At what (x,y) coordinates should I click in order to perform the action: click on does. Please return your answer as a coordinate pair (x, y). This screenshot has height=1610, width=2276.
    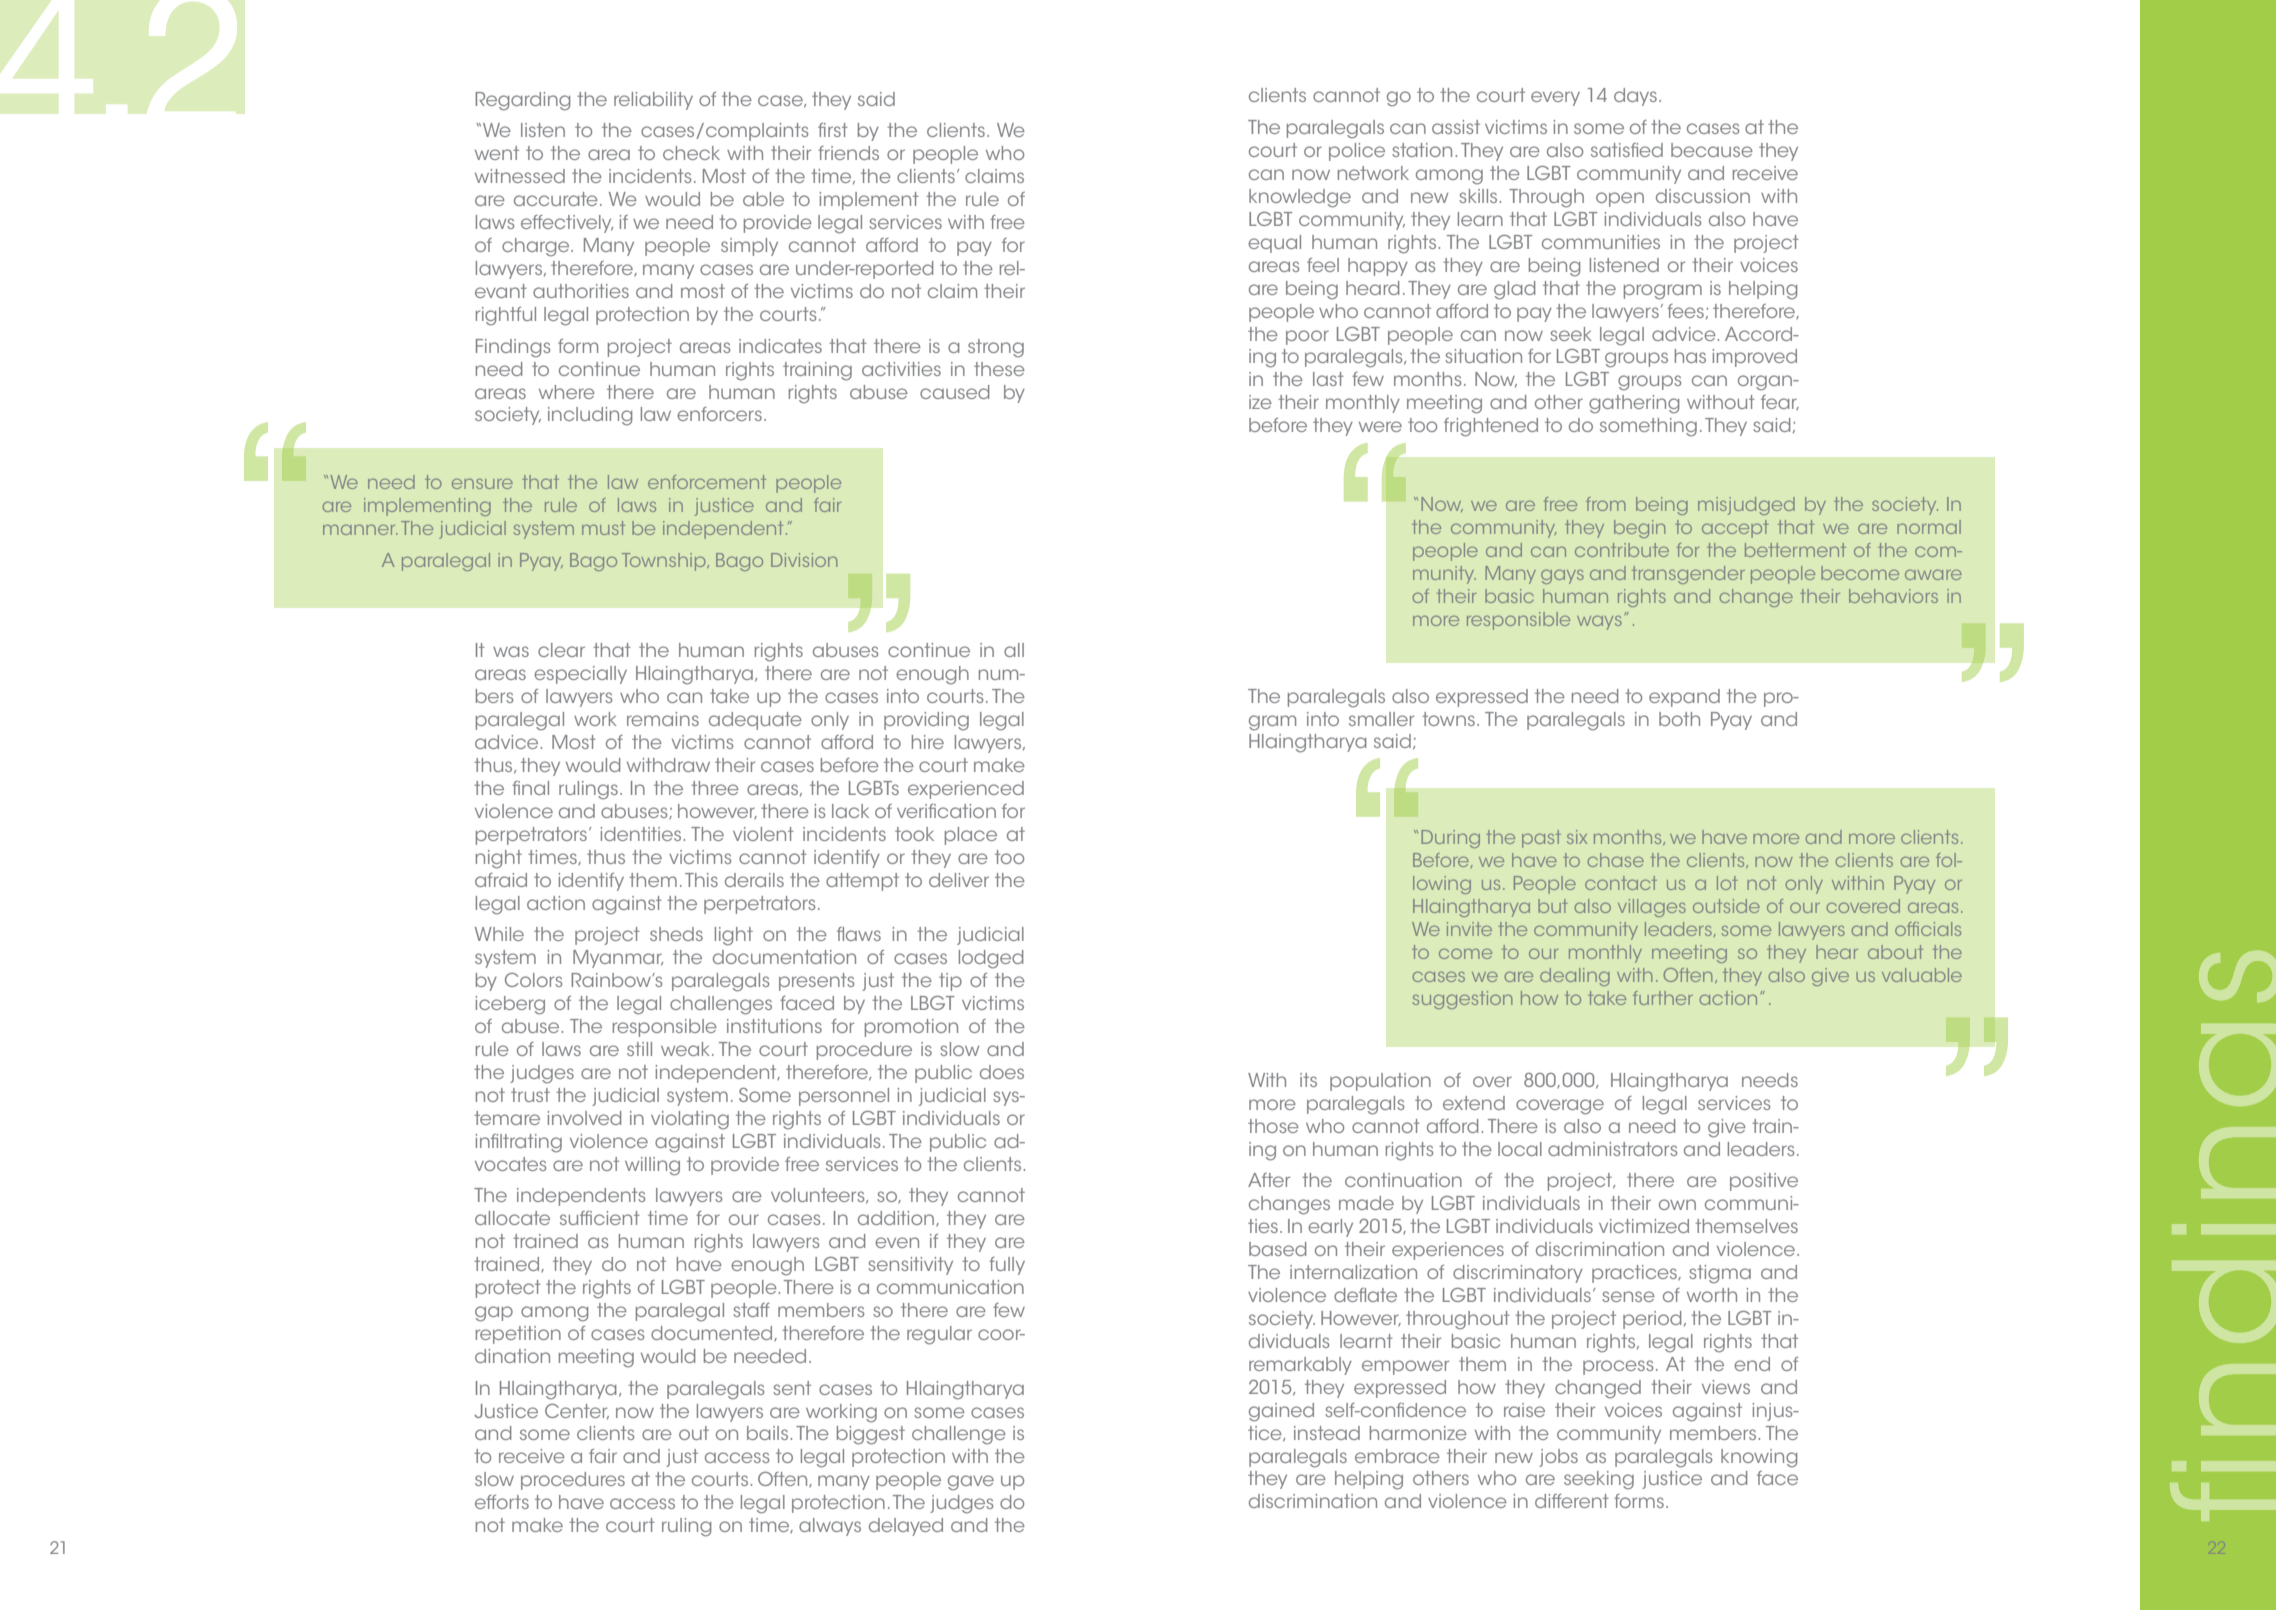
    Looking at the image, I should click on (1002, 1072).
